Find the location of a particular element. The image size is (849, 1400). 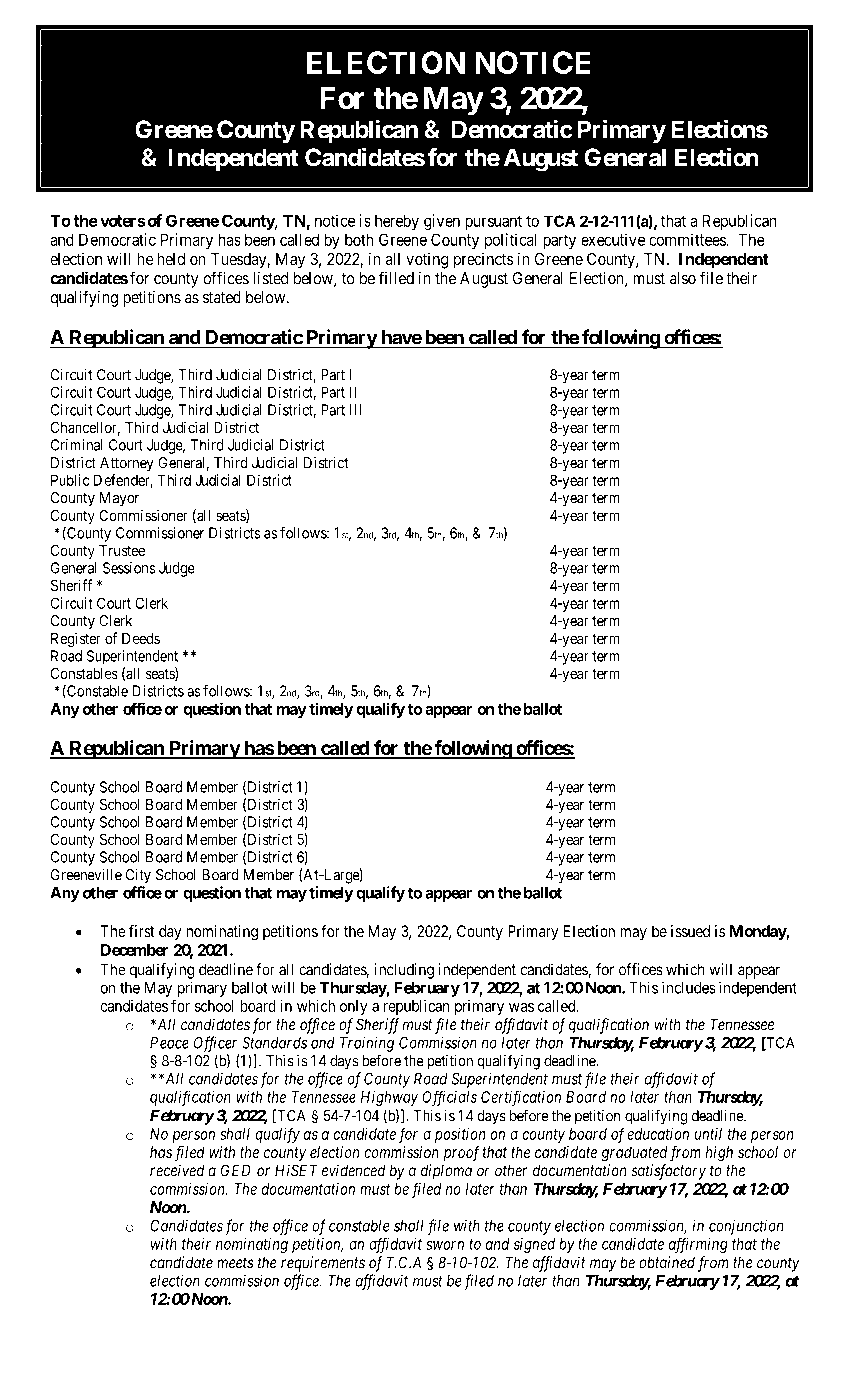

committees is located at coordinates (688, 239).
